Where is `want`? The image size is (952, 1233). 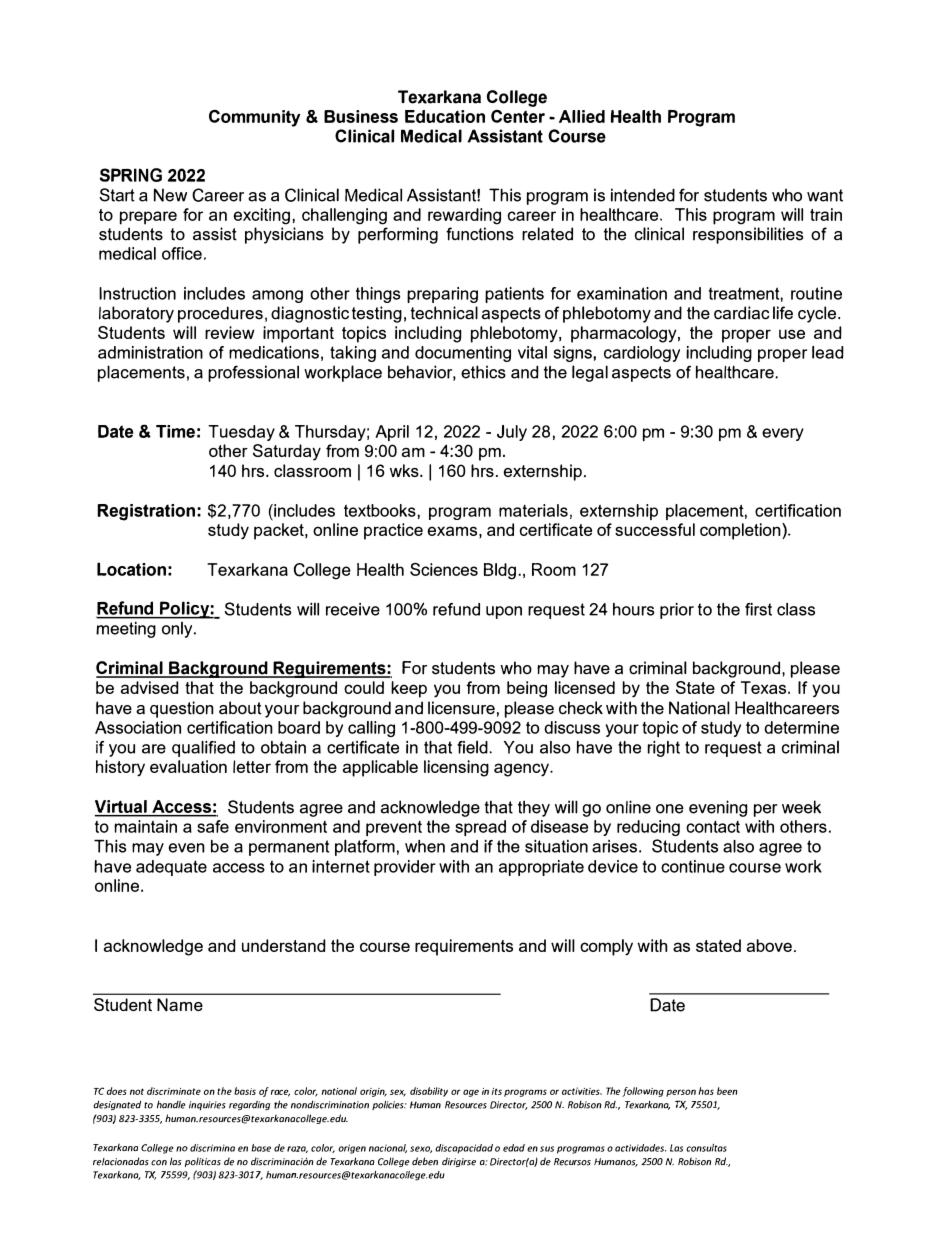
want is located at coordinates (825, 195).
